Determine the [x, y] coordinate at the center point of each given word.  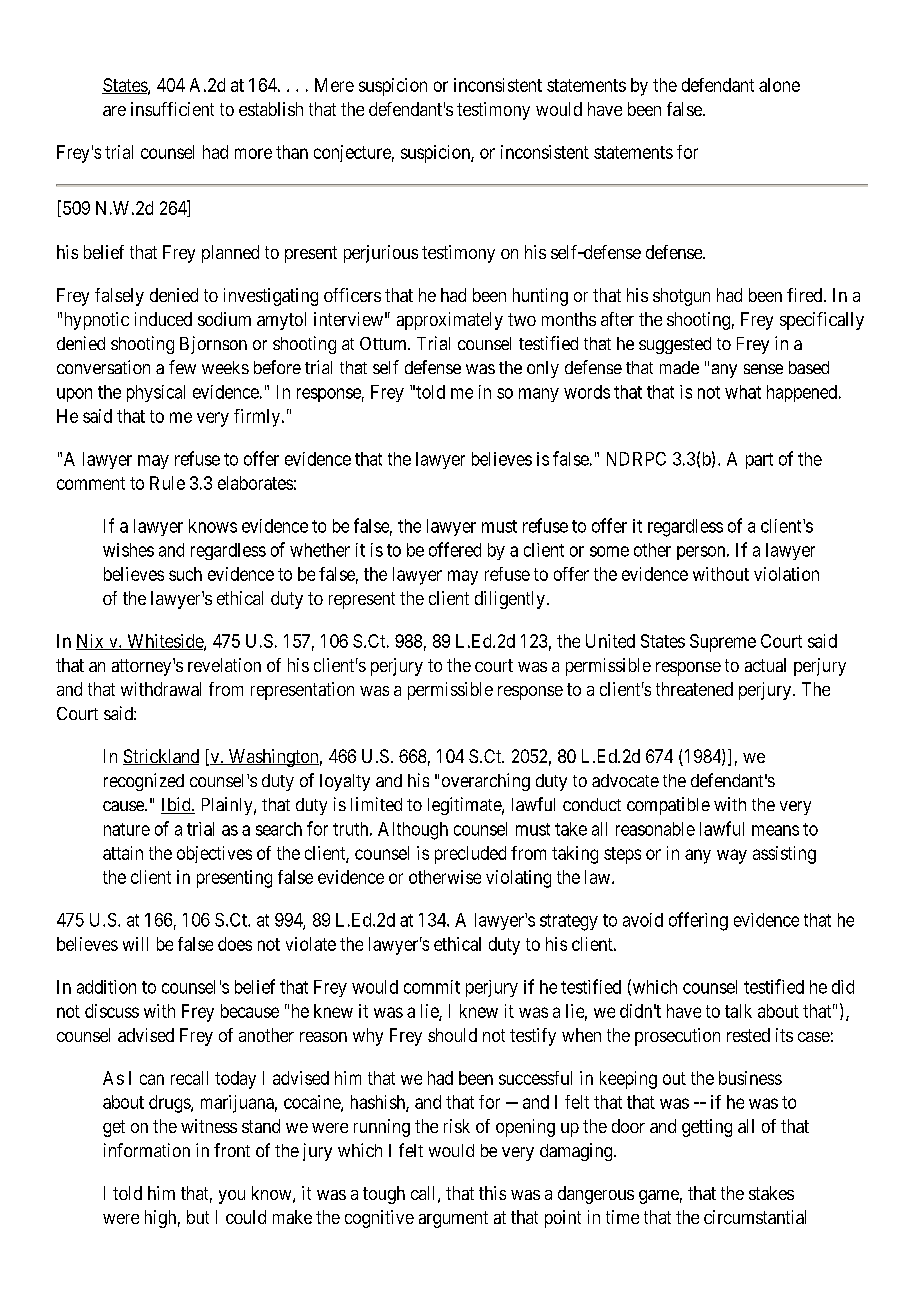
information [147, 1150]
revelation [224, 665]
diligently [510, 600]
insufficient [172, 109]
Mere [334, 85]
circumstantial [755, 1217]
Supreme [723, 643]
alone [779, 85]
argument [453, 1219]
